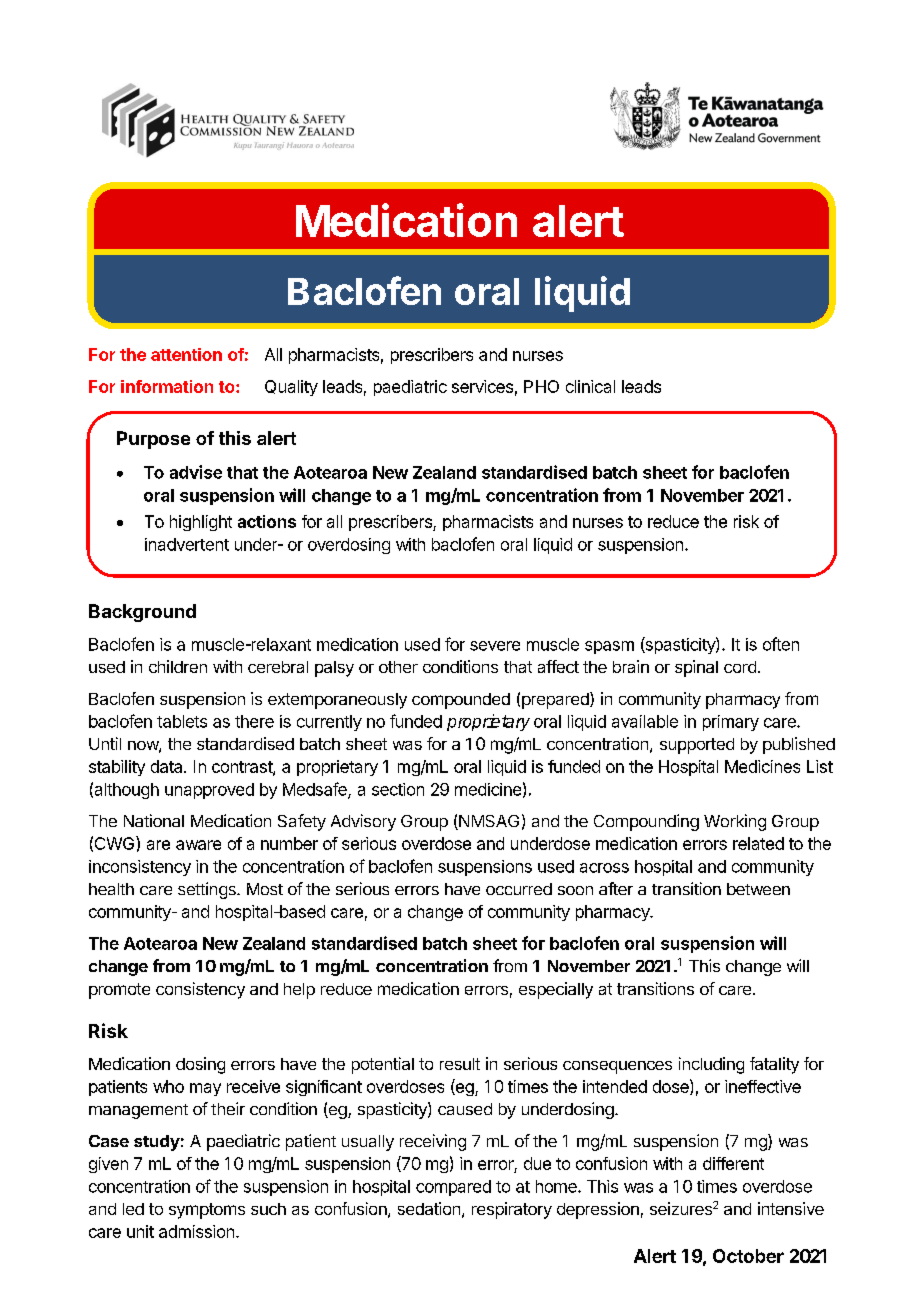  I want to click on clinical, so click(590, 386).
